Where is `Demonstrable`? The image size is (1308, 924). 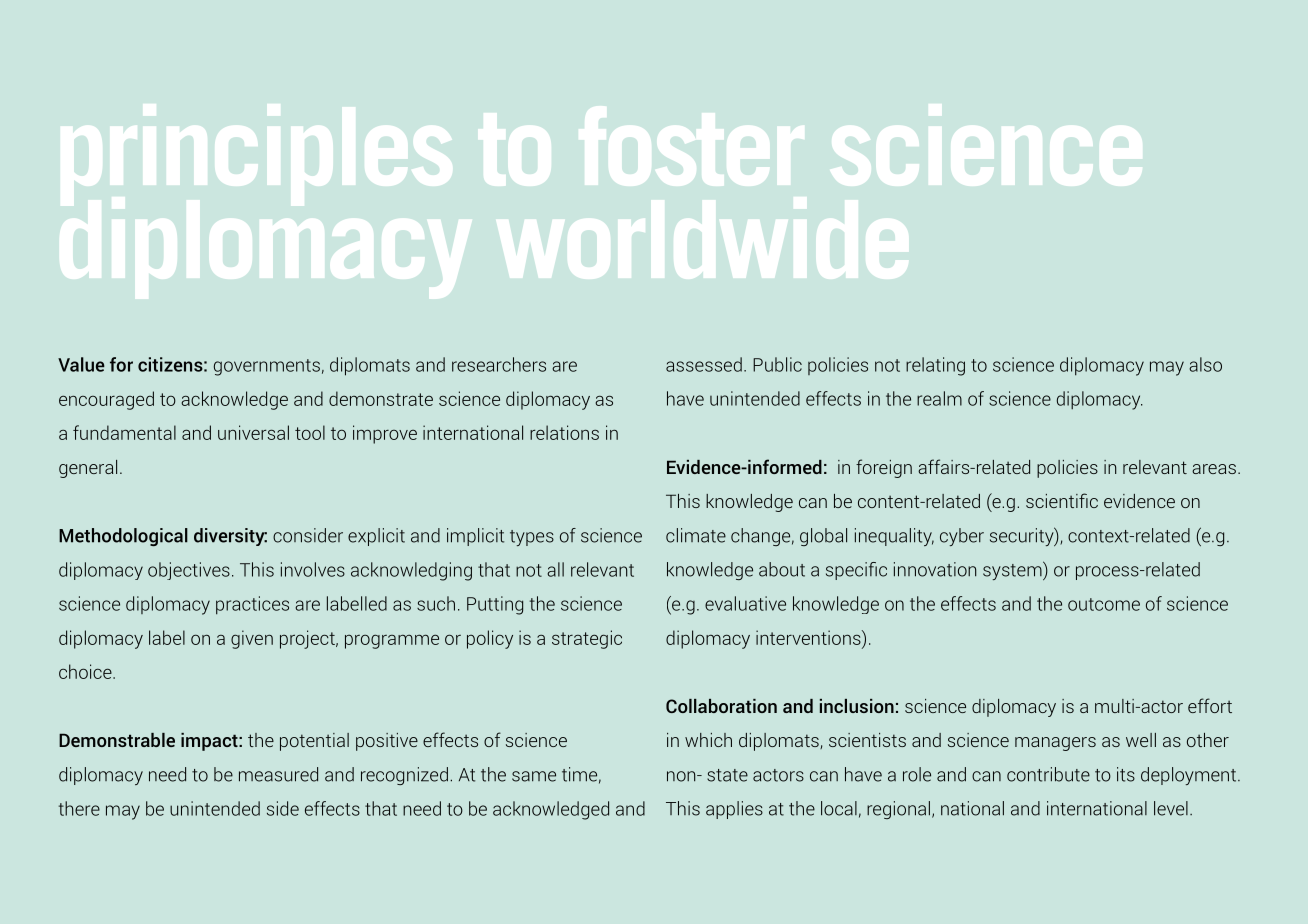
Demonstrable is located at coordinates (117, 740).
